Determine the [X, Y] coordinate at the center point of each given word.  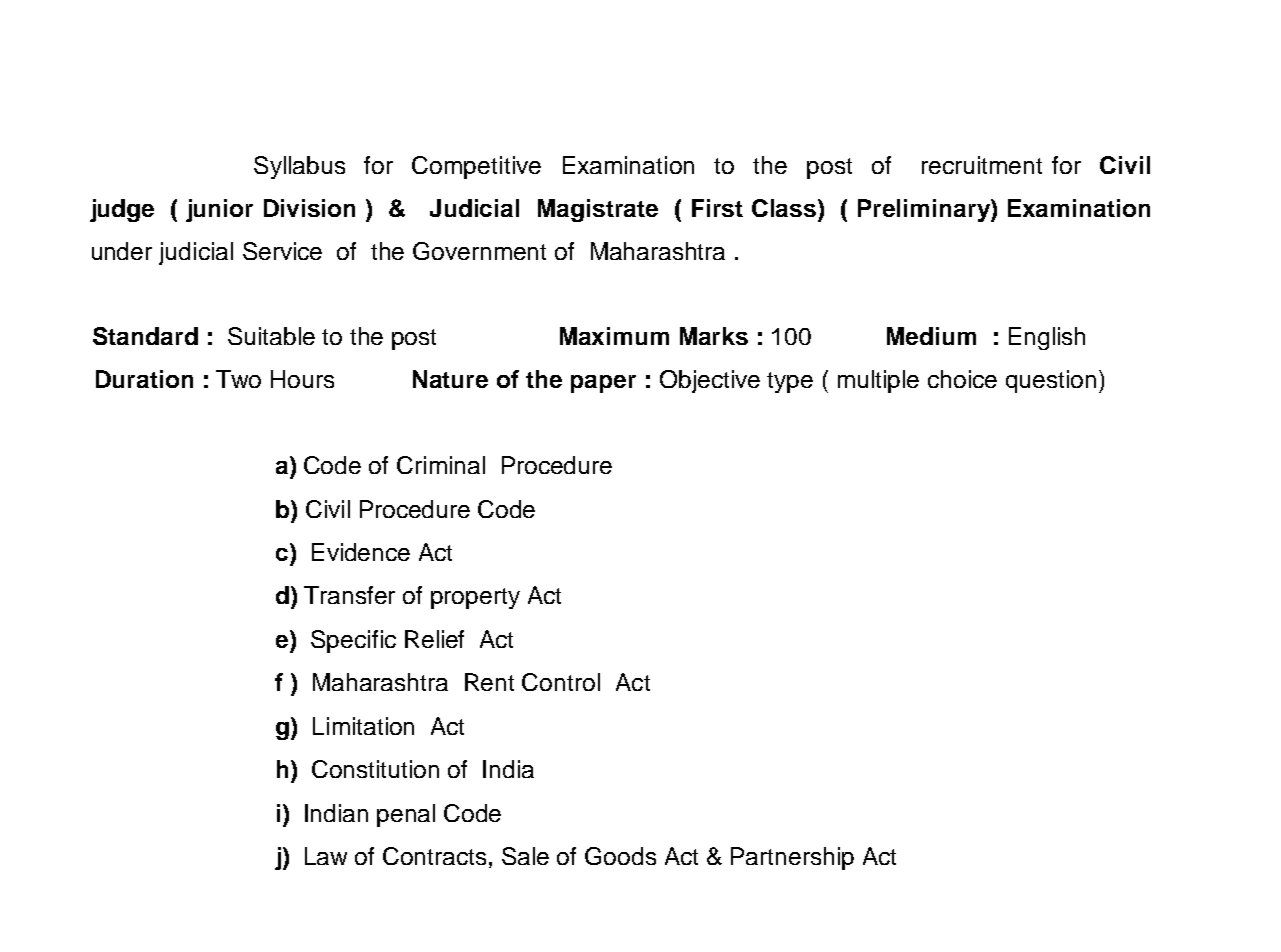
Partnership [792, 858]
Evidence [361, 552]
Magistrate [598, 210]
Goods [620, 856]
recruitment [982, 165]
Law [326, 856]
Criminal [441, 465]
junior [219, 210]
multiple [878, 381]
